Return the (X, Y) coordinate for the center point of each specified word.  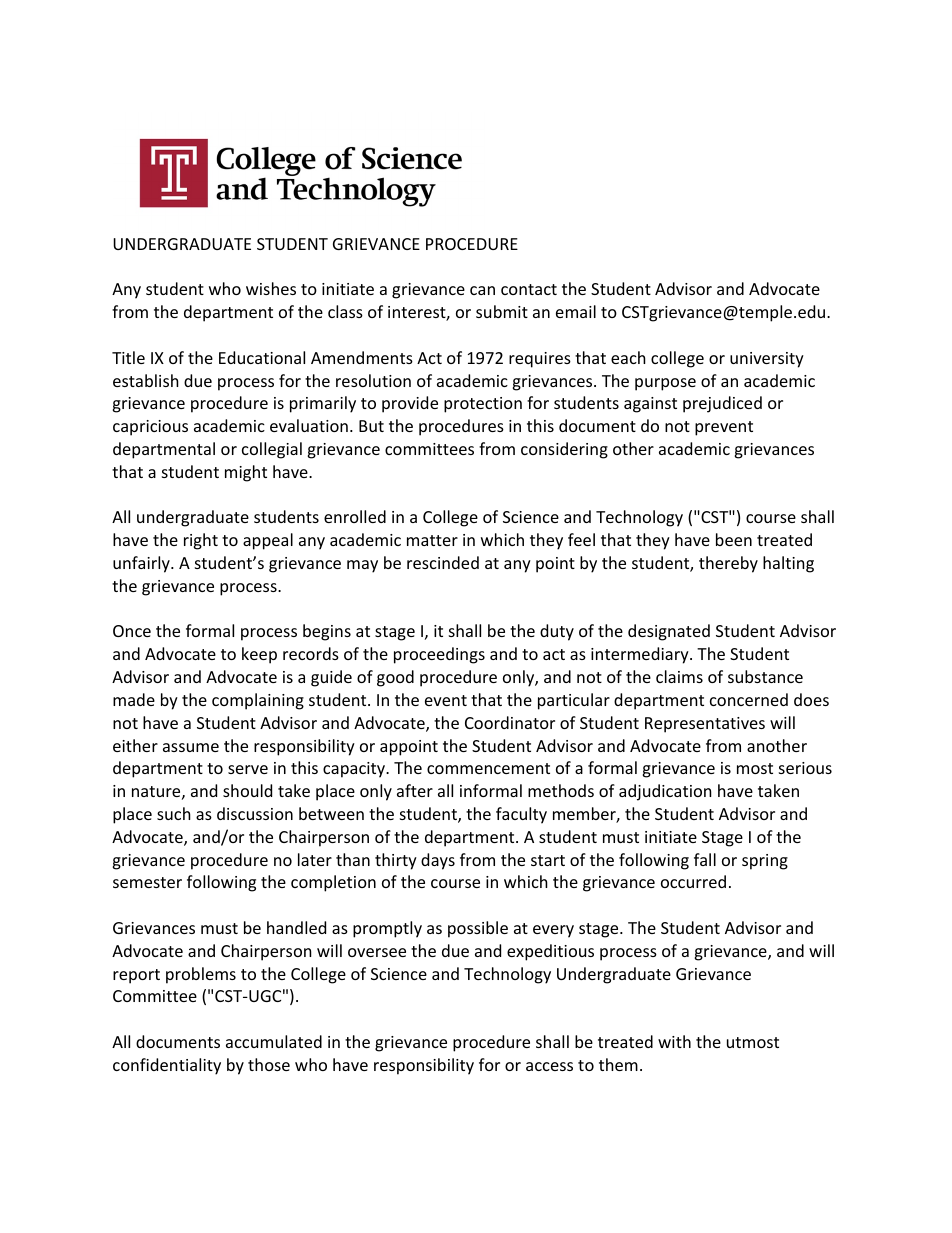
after (415, 790)
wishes (271, 288)
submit (502, 311)
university (767, 360)
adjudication (665, 792)
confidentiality (167, 1066)
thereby (728, 564)
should (247, 790)
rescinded (443, 562)
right (201, 541)
